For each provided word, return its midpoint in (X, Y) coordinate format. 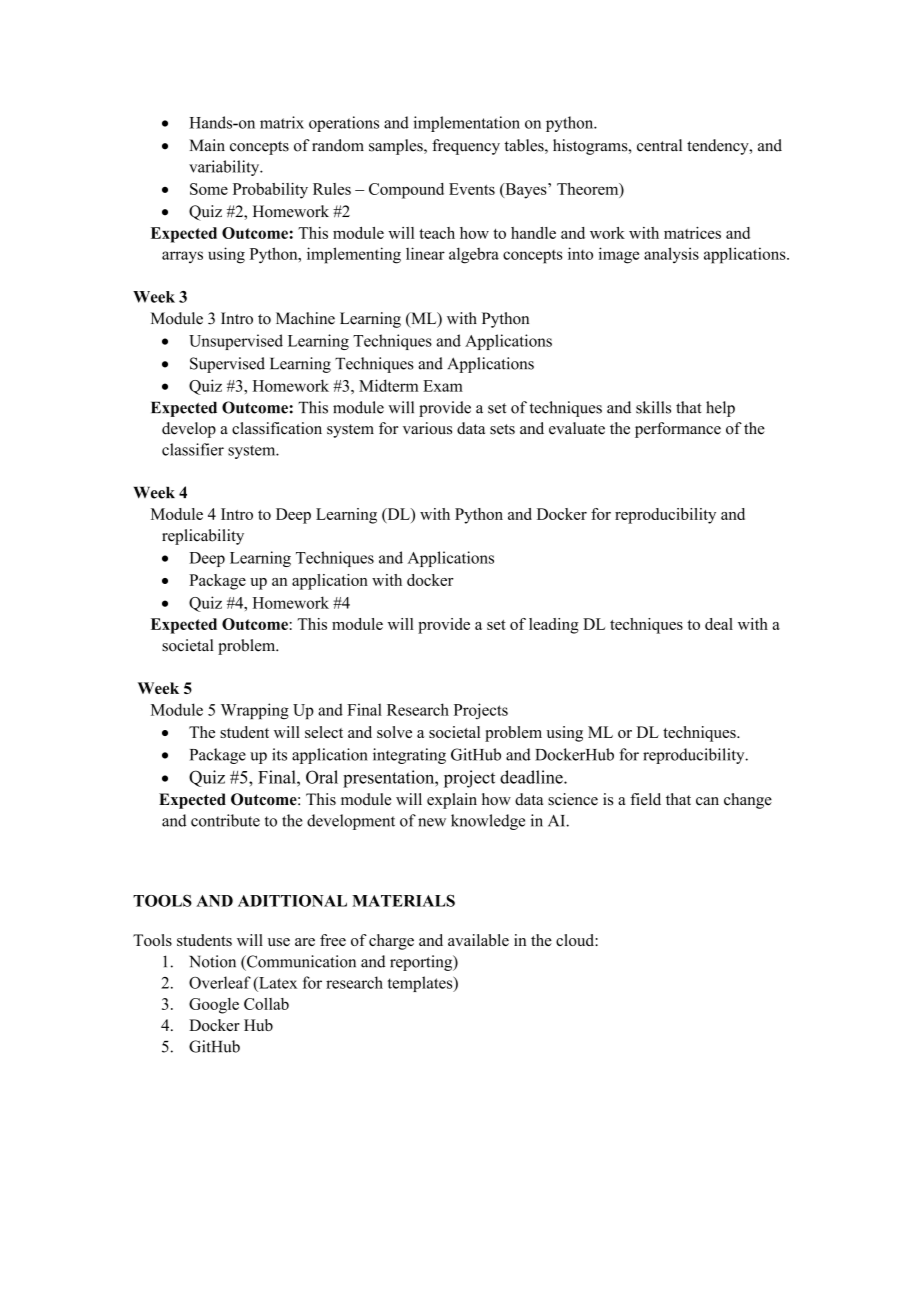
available (478, 940)
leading (554, 626)
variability (225, 168)
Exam (443, 386)
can (707, 801)
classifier (193, 449)
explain (452, 801)
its (279, 754)
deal (719, 624)
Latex (277, 983)
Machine (305, 318)
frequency (466, 147)
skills (653, 407)
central (659, 145)
